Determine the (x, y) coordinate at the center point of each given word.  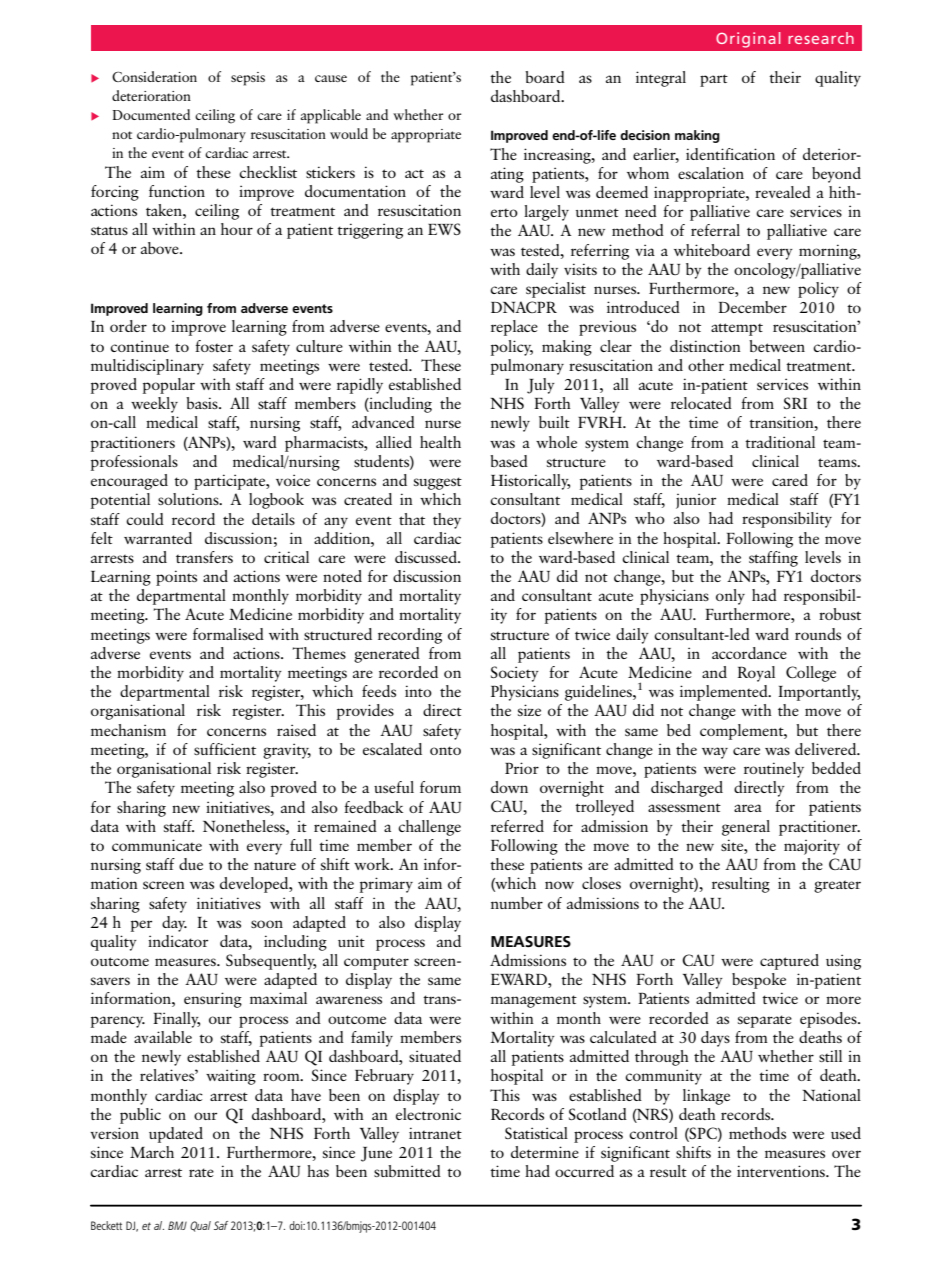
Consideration (154, 76)
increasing (558, 156)
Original (748, 40)
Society (515, 674)
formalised (228, 634)
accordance (749, 653)
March (152, 1152)
